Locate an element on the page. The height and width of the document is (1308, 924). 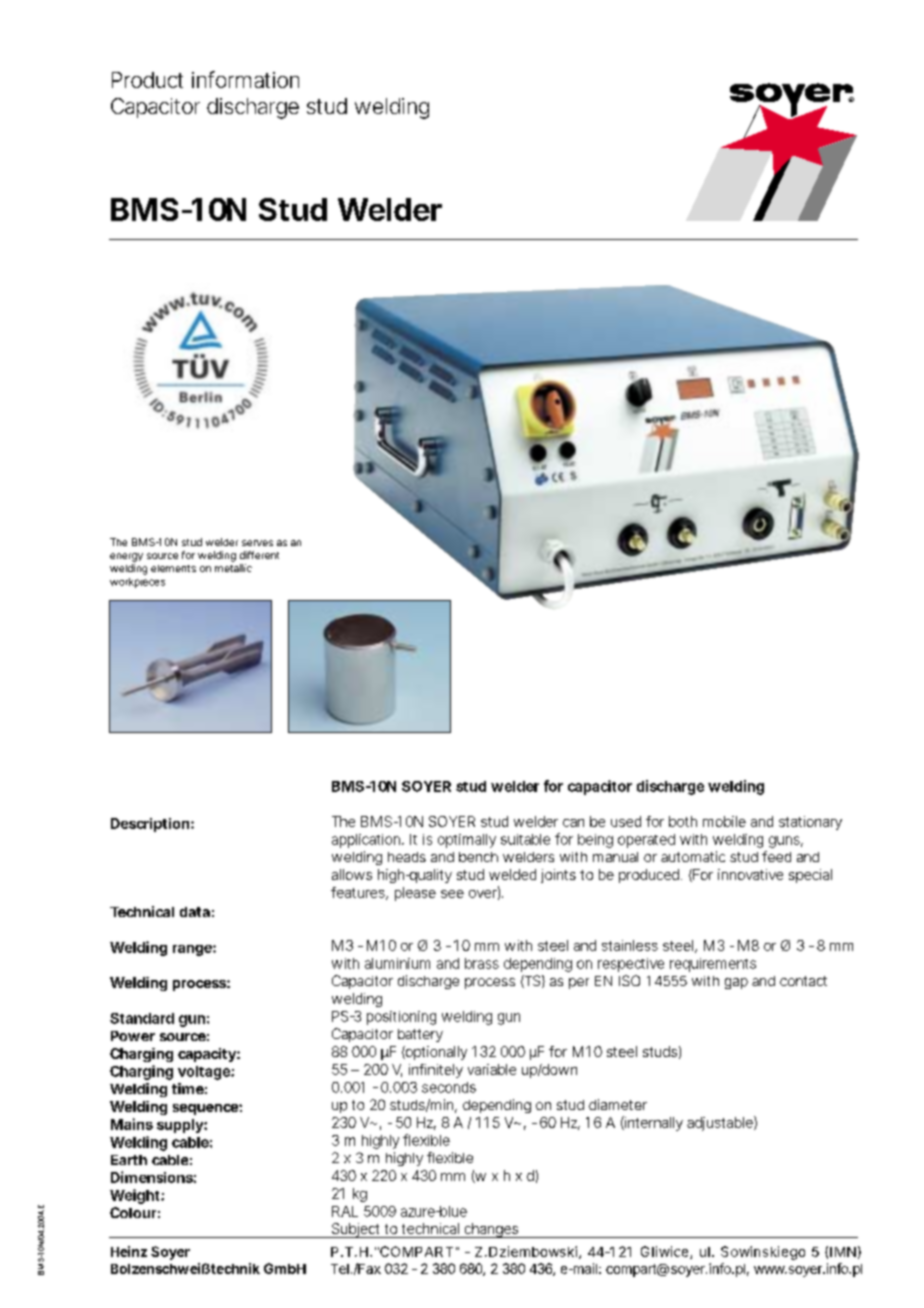
Product is located at coordinates (147, 80).
